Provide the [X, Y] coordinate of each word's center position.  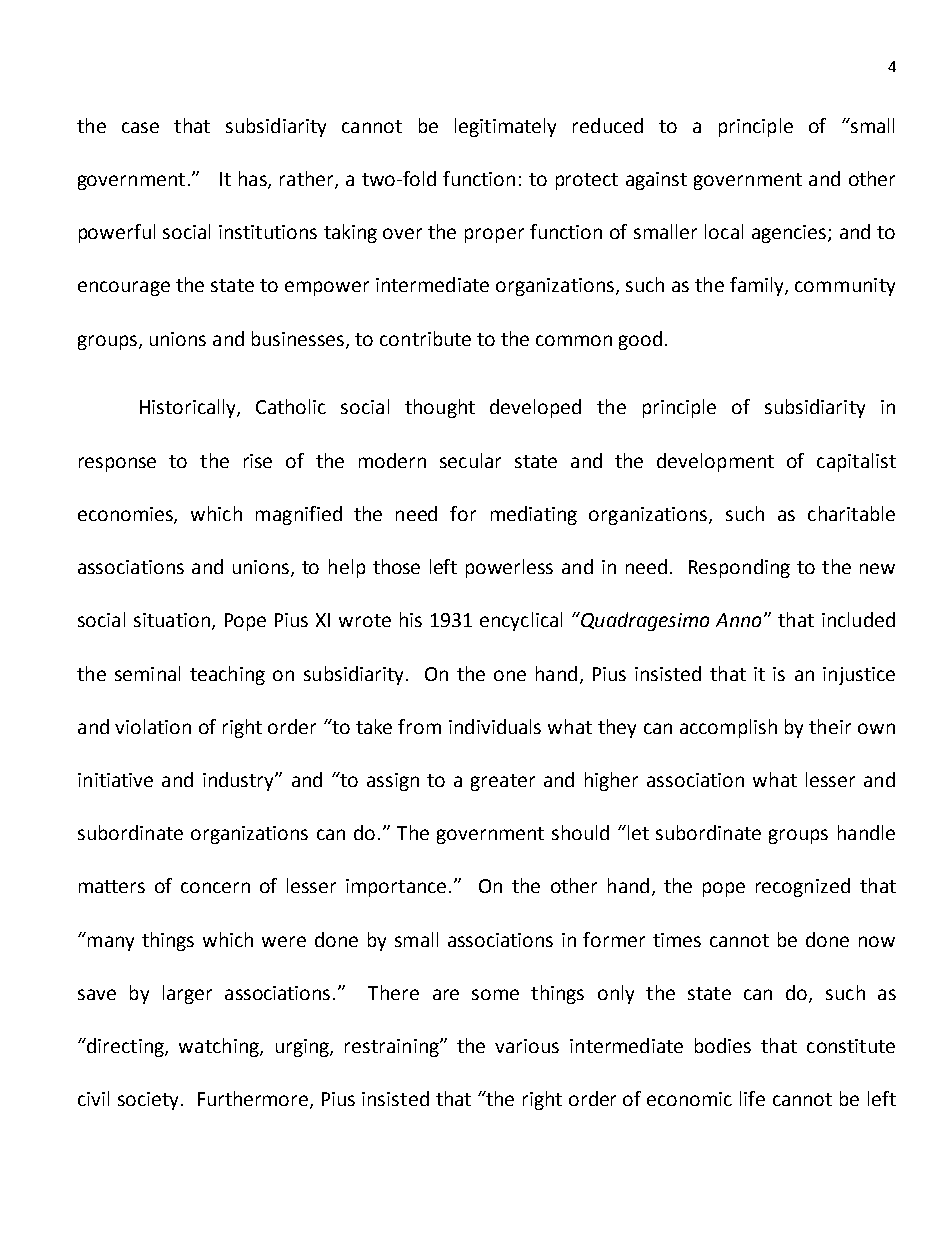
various [527, 1046]
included [858, 619]
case [140, 127]
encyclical [521, 621]
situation [172, 620]
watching [220, 1047]
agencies [790, 234]
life [752, 1098]
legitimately [505, 127]
